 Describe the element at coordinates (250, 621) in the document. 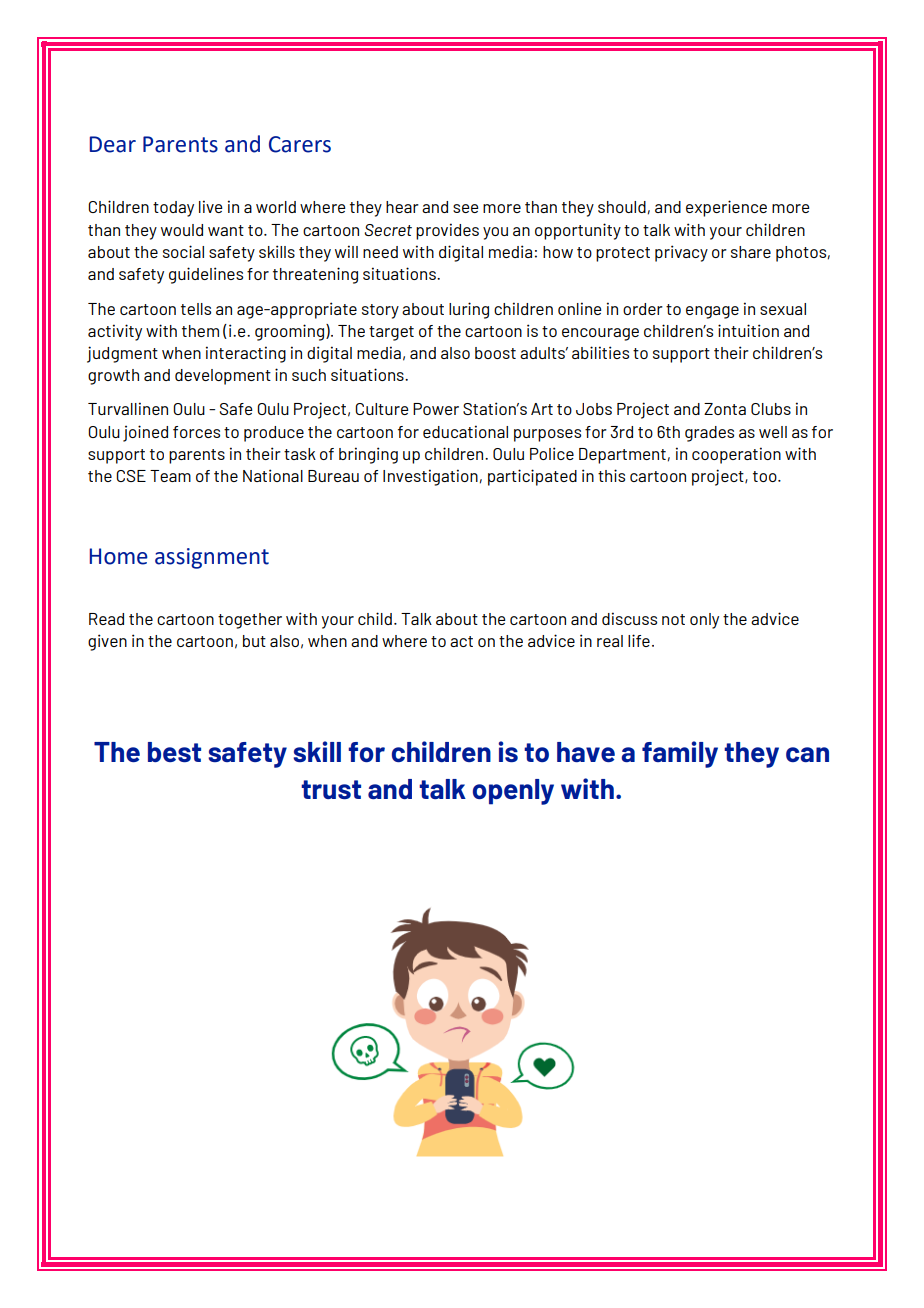

I see `together` at that location.
